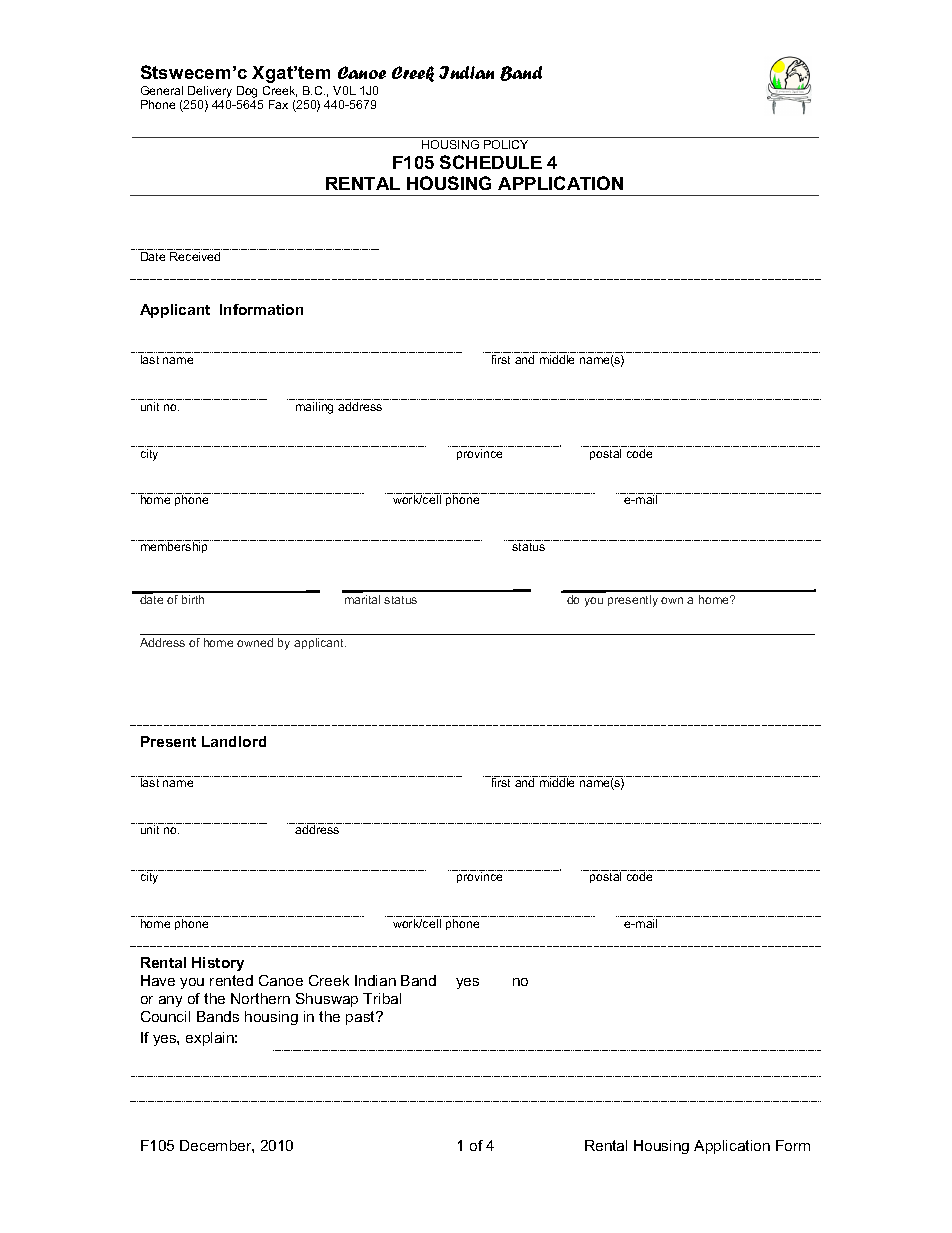 The width and height of the screenshot is (952, 1233). What do you see at coordinates (234, 741) in the screenshot?
I see `Landlord` at bounding box center [234, 741].
